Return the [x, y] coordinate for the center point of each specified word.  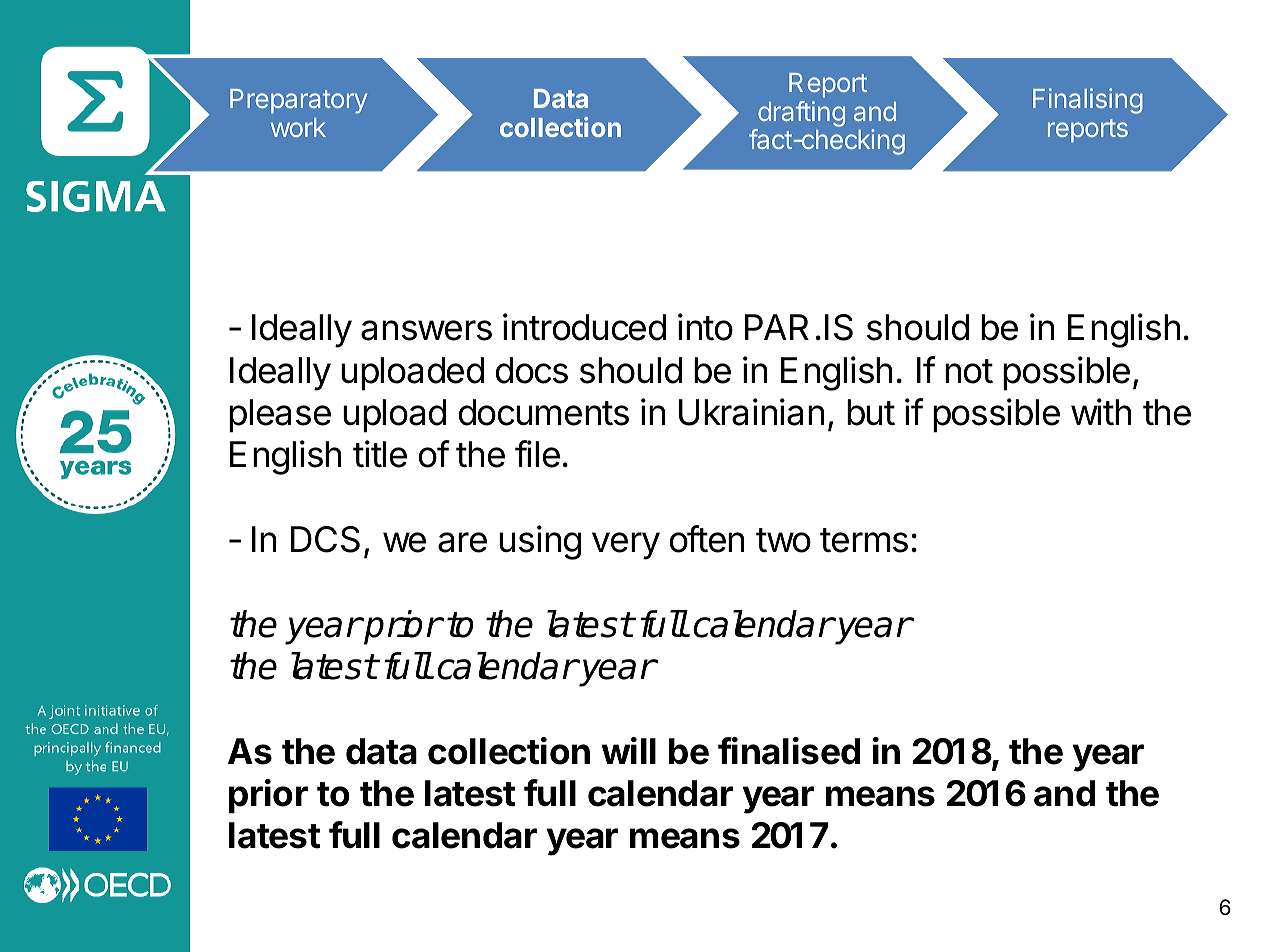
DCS [325, 539]
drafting [801, 114]
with [1101, 412]
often [707, 539]
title [380, 454]
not [969, 371]
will [628, 750]
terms [864, 540]
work [298, 127]
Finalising [1088, 101]
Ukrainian [751, 412]
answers [426, 330]
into [705, 327]
